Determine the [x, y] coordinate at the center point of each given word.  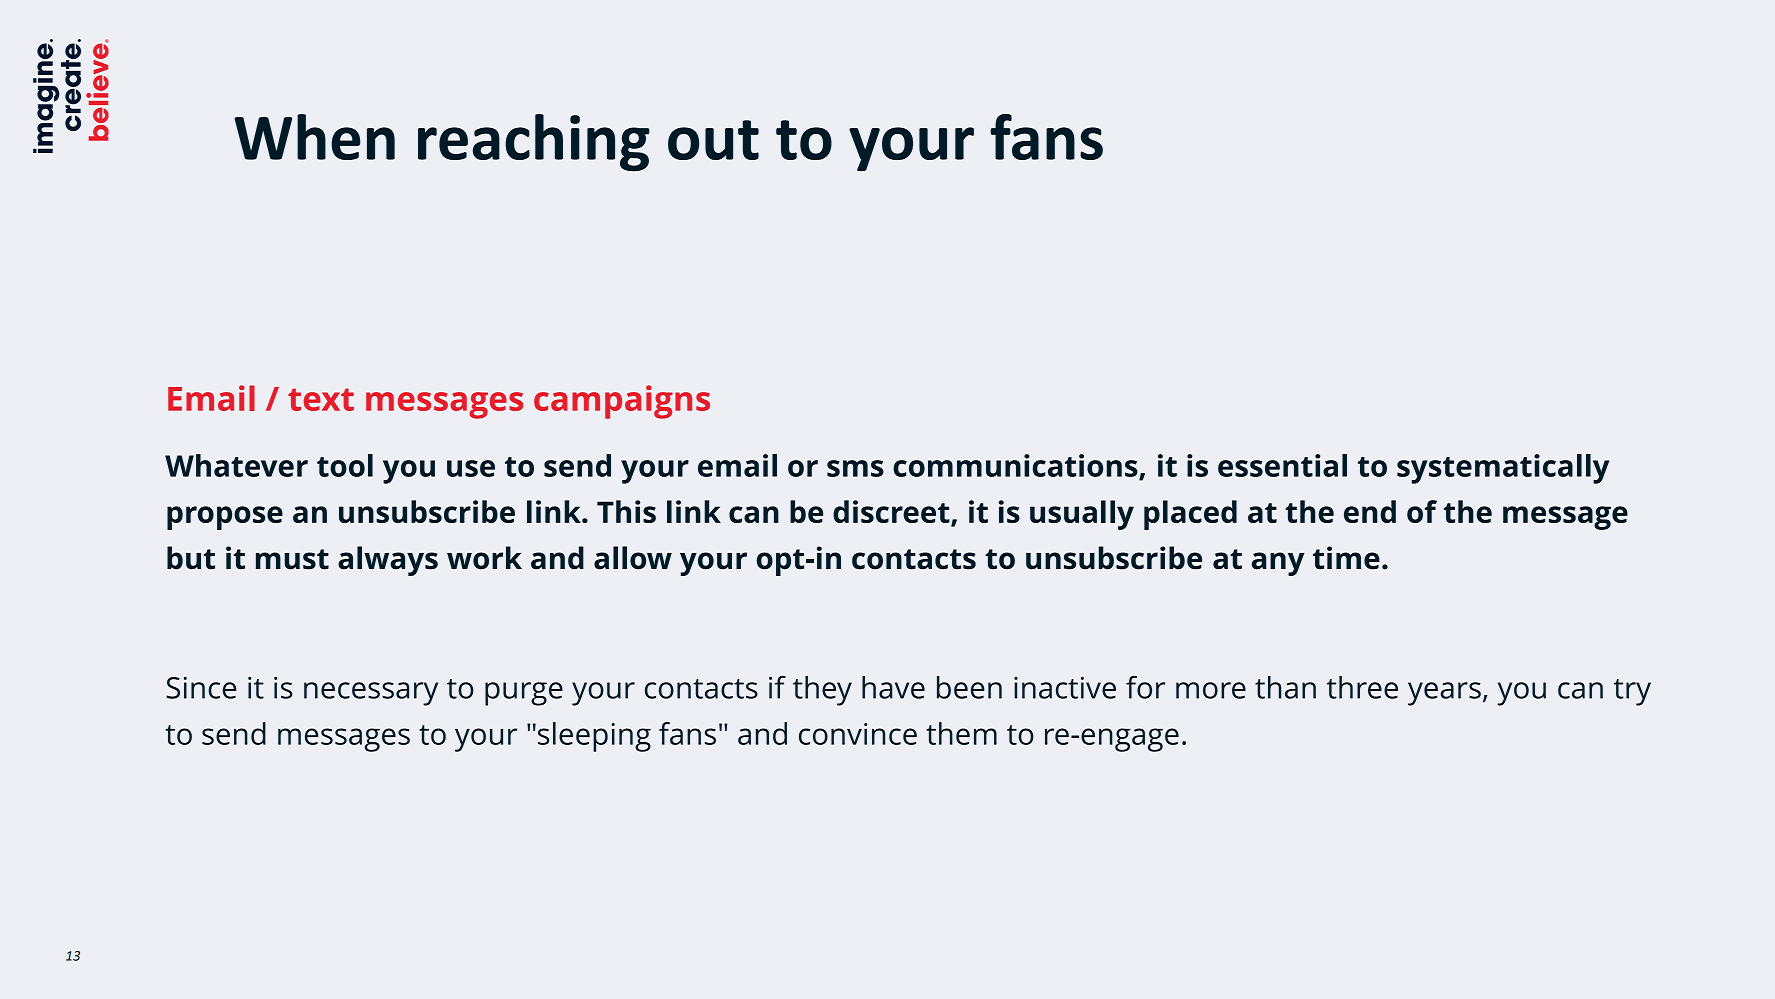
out [713, 140]
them [961, 733]
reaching [534, 143]
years [1444, 694]
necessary [371, 694]
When [314, 137]
